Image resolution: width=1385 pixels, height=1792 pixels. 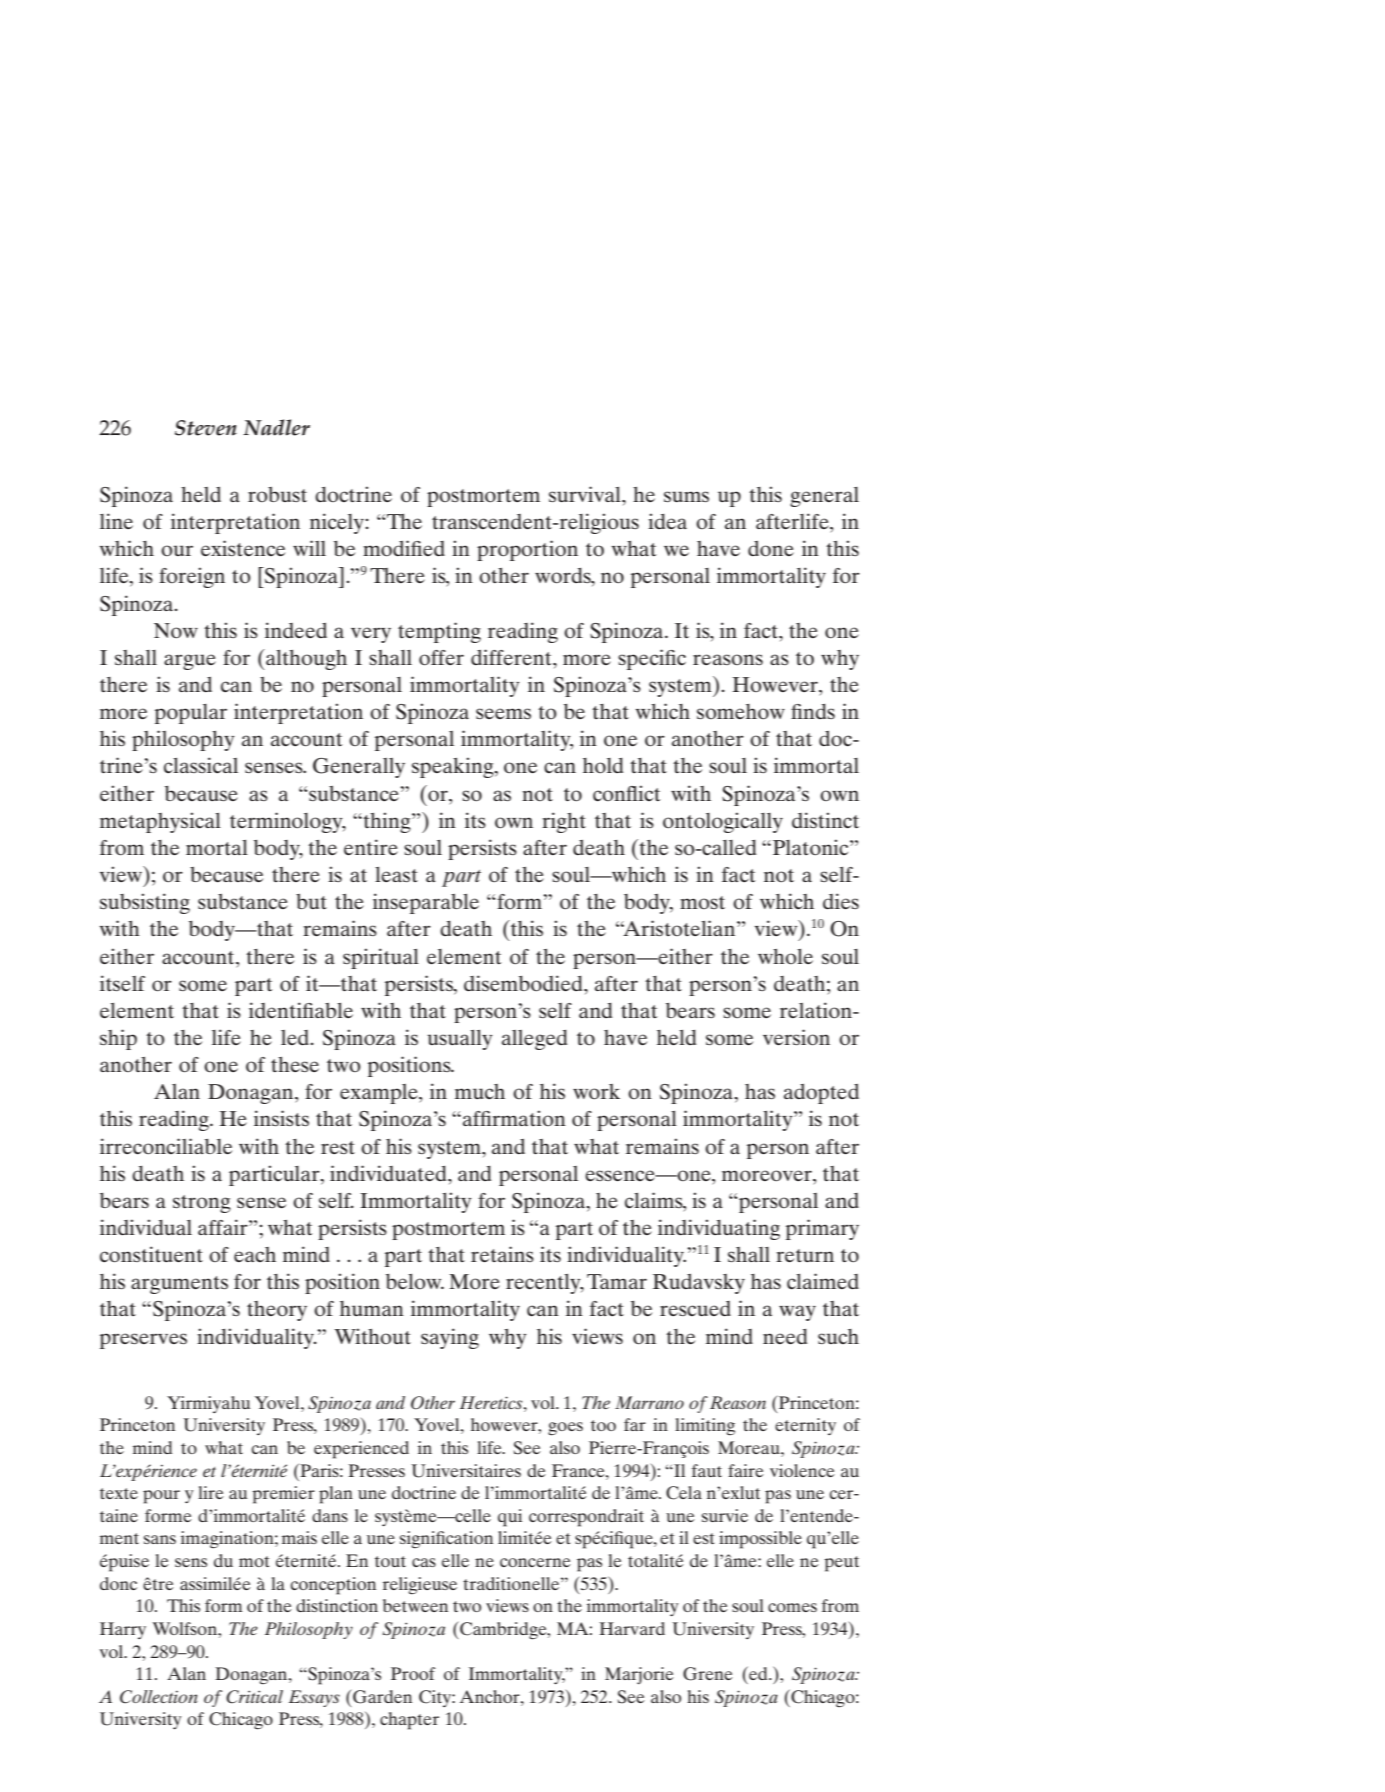 What do you see at coordinates (686, 496) in the screenshot?
I see `sums` at bounding box center [686, 496].
